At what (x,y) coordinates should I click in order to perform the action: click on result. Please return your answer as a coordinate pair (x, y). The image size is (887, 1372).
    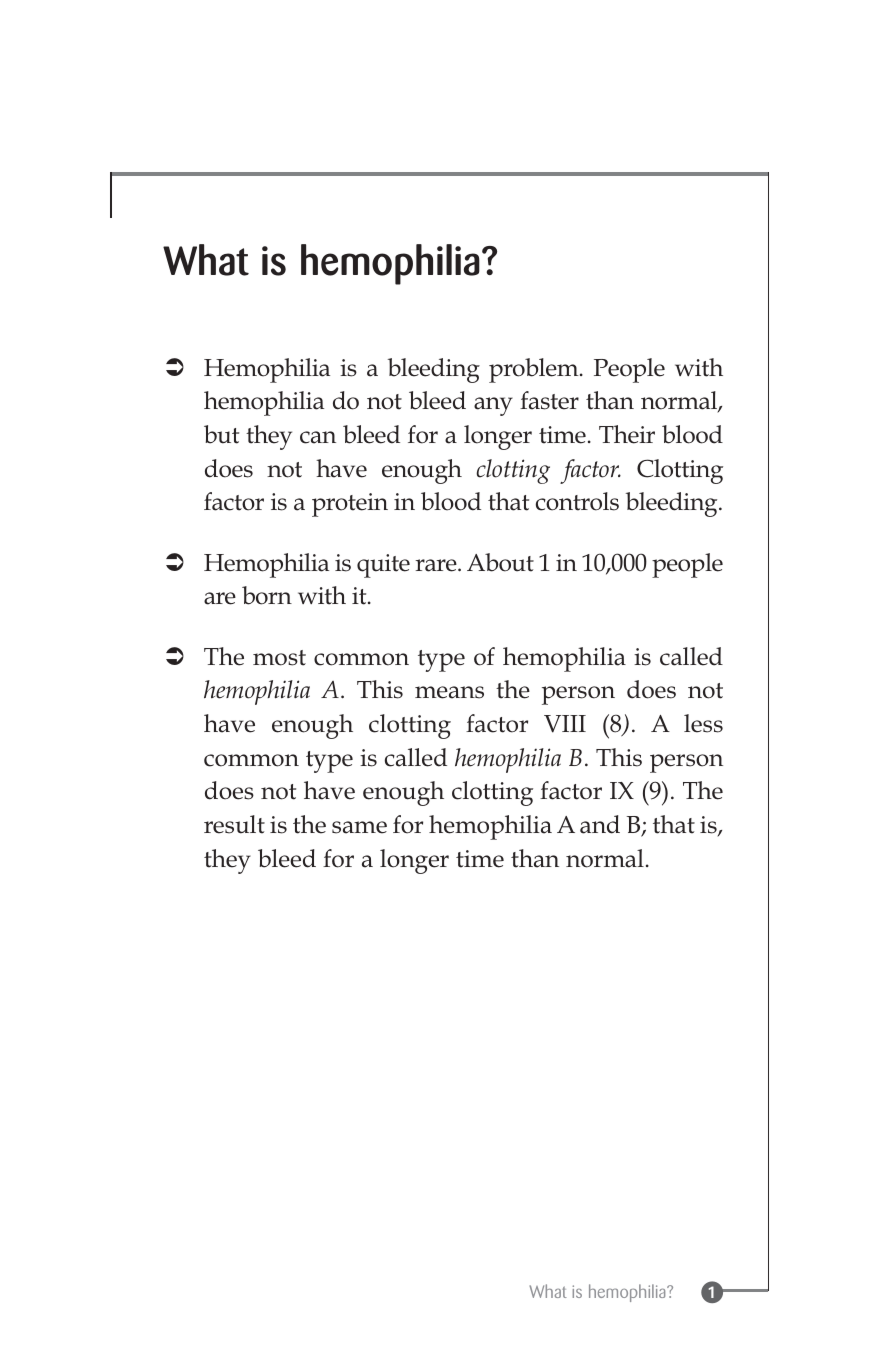
    Looking at the image, I should click on (234, 824).
